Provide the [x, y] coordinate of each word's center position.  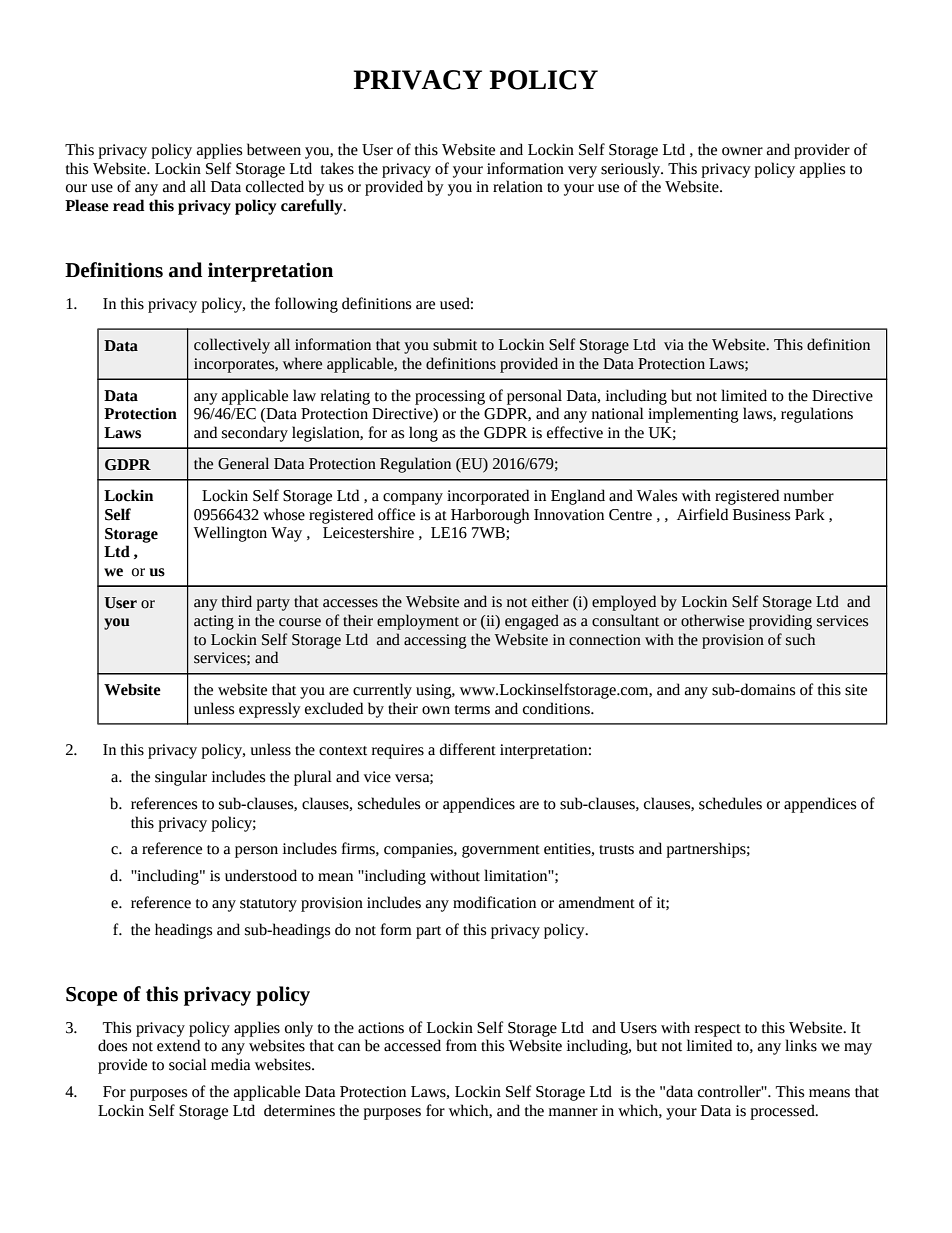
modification [494, 902]
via [674, 345]
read [129, 205]
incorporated [488, 497]
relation [518, 186]
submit [455, 344]
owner [742, 151]
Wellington [230, 534]
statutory [268, 905]
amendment [597, 902]
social [188, 1064]
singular [181, 778]
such [800, 639]
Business [761, 515]
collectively [232, 346]
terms [472, 710]
